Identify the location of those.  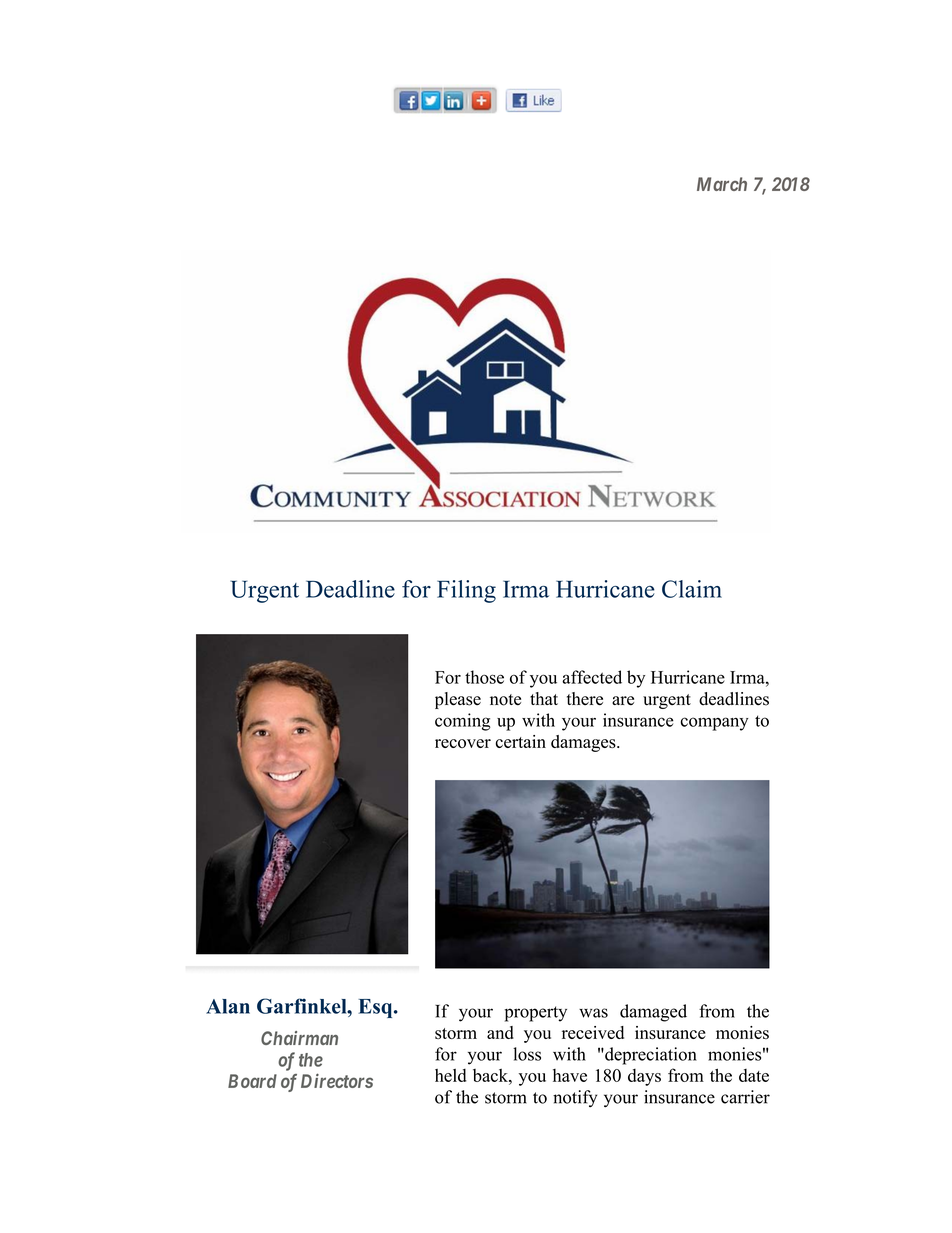
(484, 677).
